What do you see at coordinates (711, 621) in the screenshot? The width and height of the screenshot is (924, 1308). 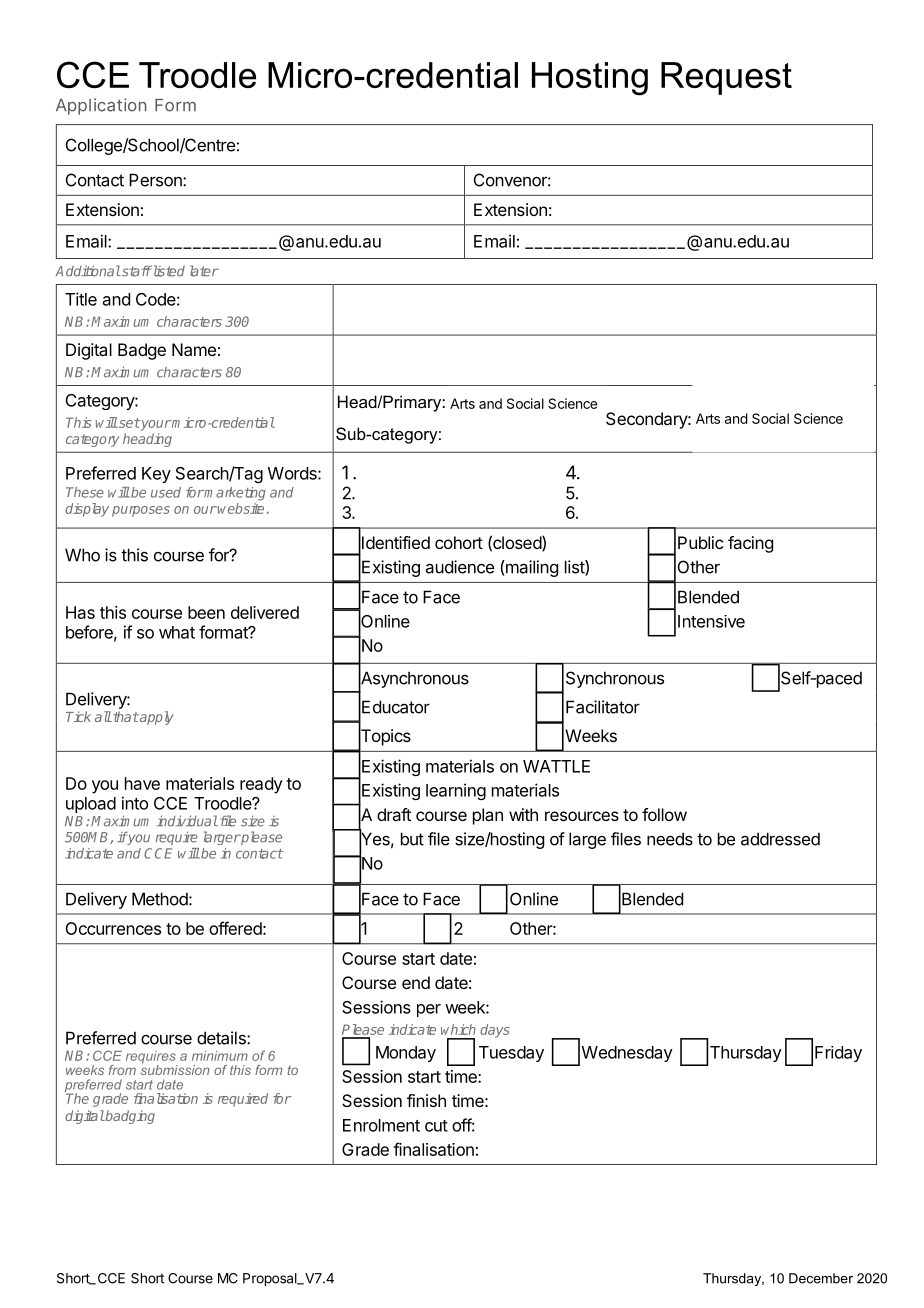 I see `Intensive` at bounding box center [711, 621].
